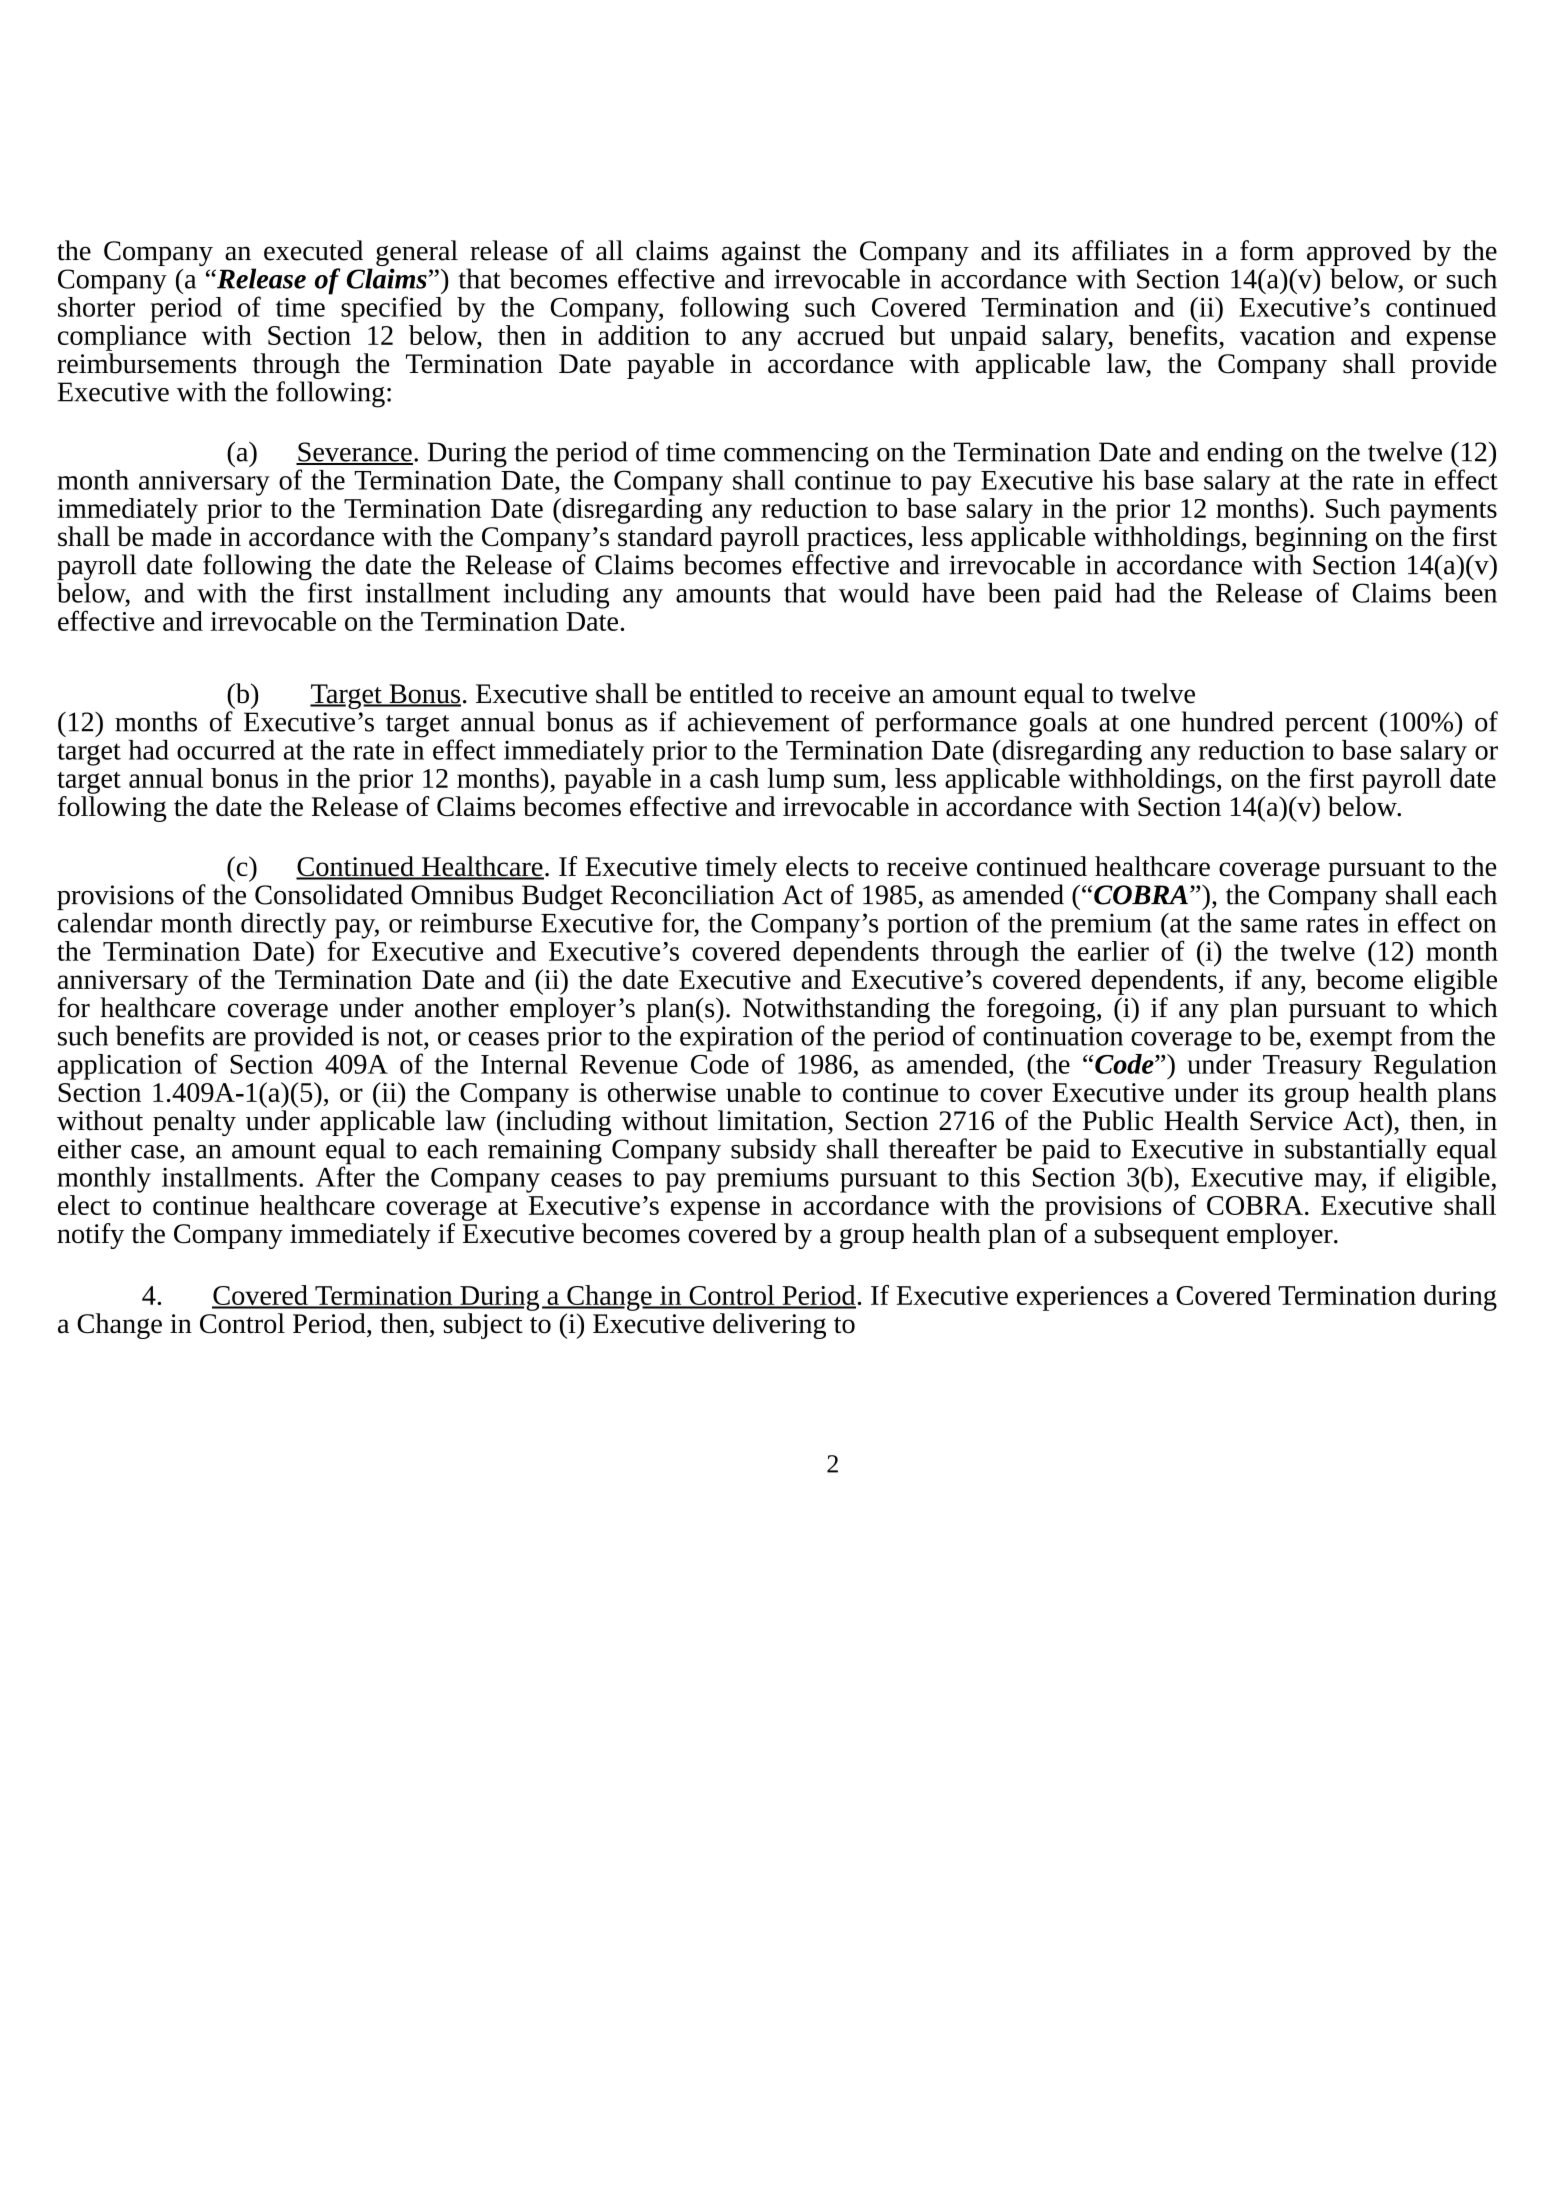  Describe the element at coordinates (313, 250) in the image. I see `executed` at that location.
